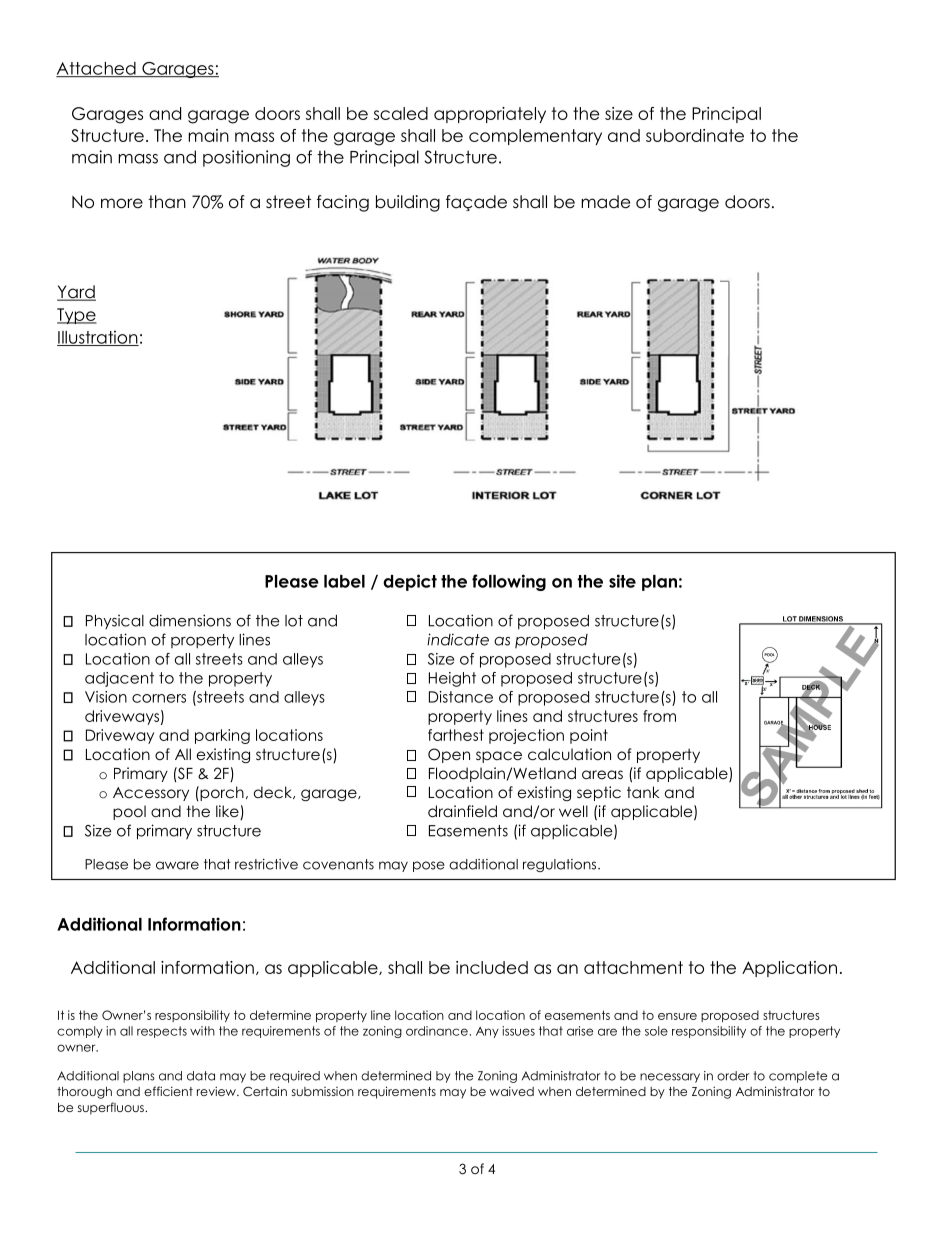 The image size is (952, 1233). Describe the element at coordinates (622, 581) in the image. I see `site` at that location.
